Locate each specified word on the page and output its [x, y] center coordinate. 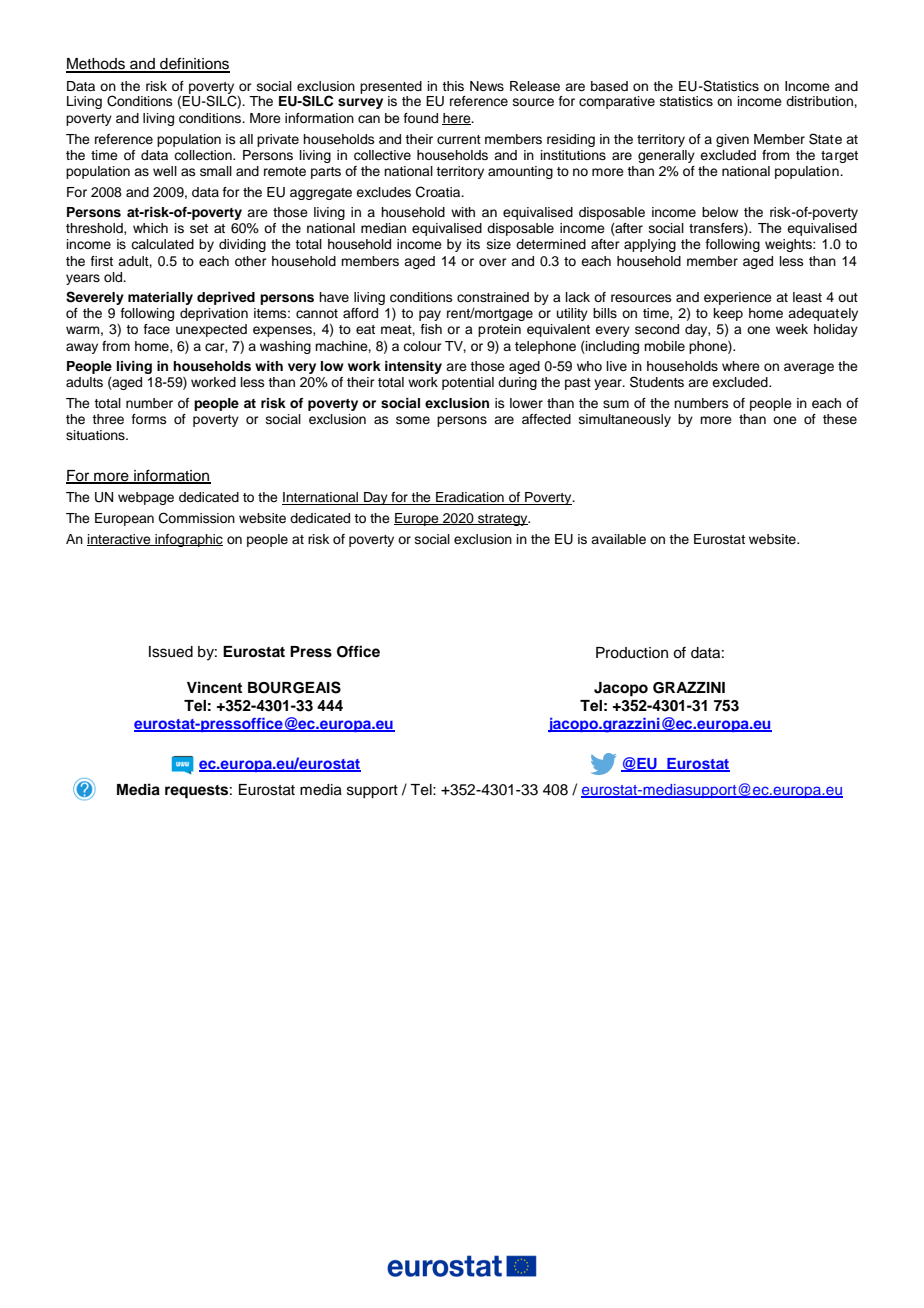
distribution [820, 101]
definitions [194, 64]
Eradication [470, 498]
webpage [146, 498]
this [453, 86]
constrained [493, 297]
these [840, 419]
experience [738, 298]
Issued [171, 652]
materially [160, 298]
